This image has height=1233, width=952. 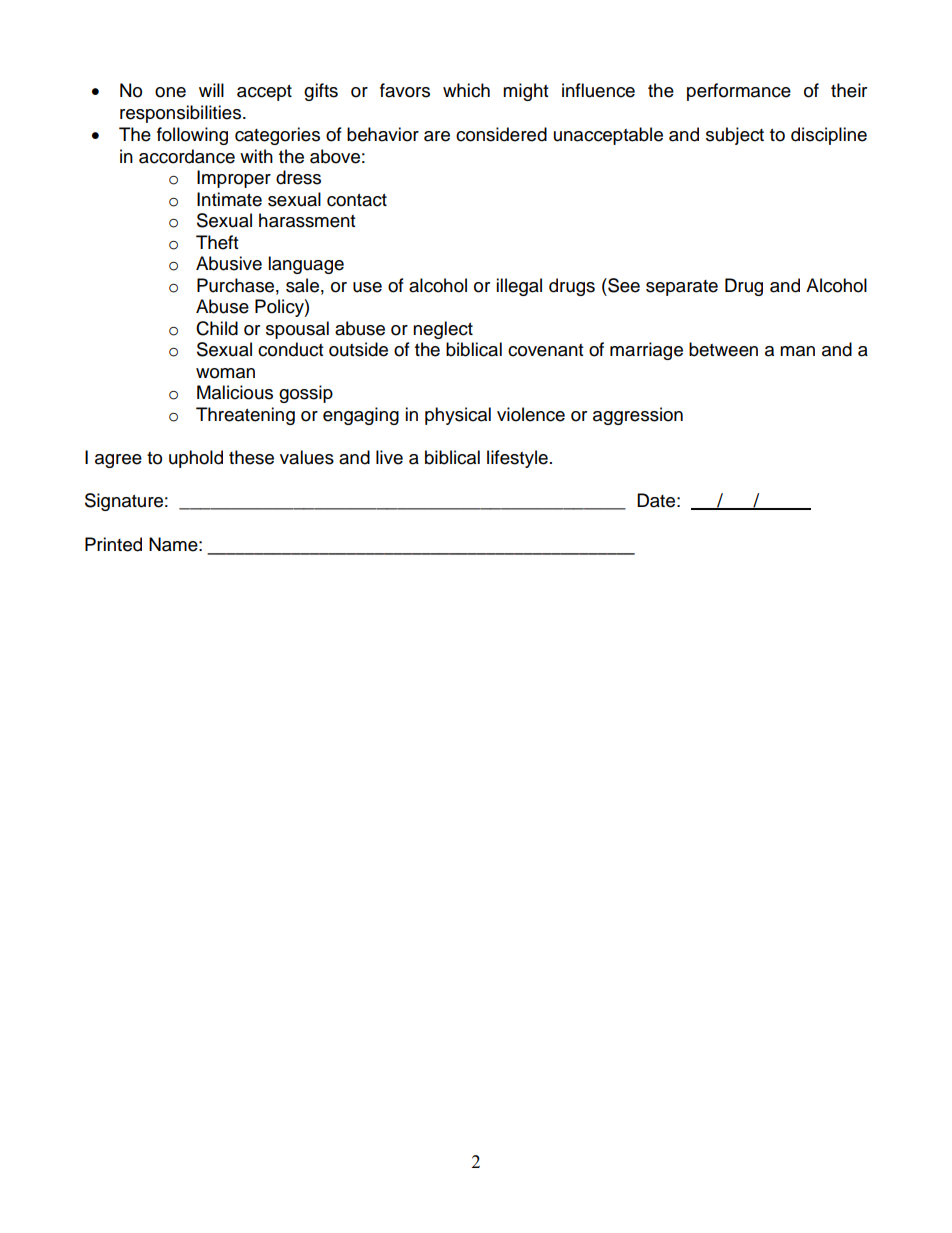 I want to click on separate, so click(x=682, y=288).
